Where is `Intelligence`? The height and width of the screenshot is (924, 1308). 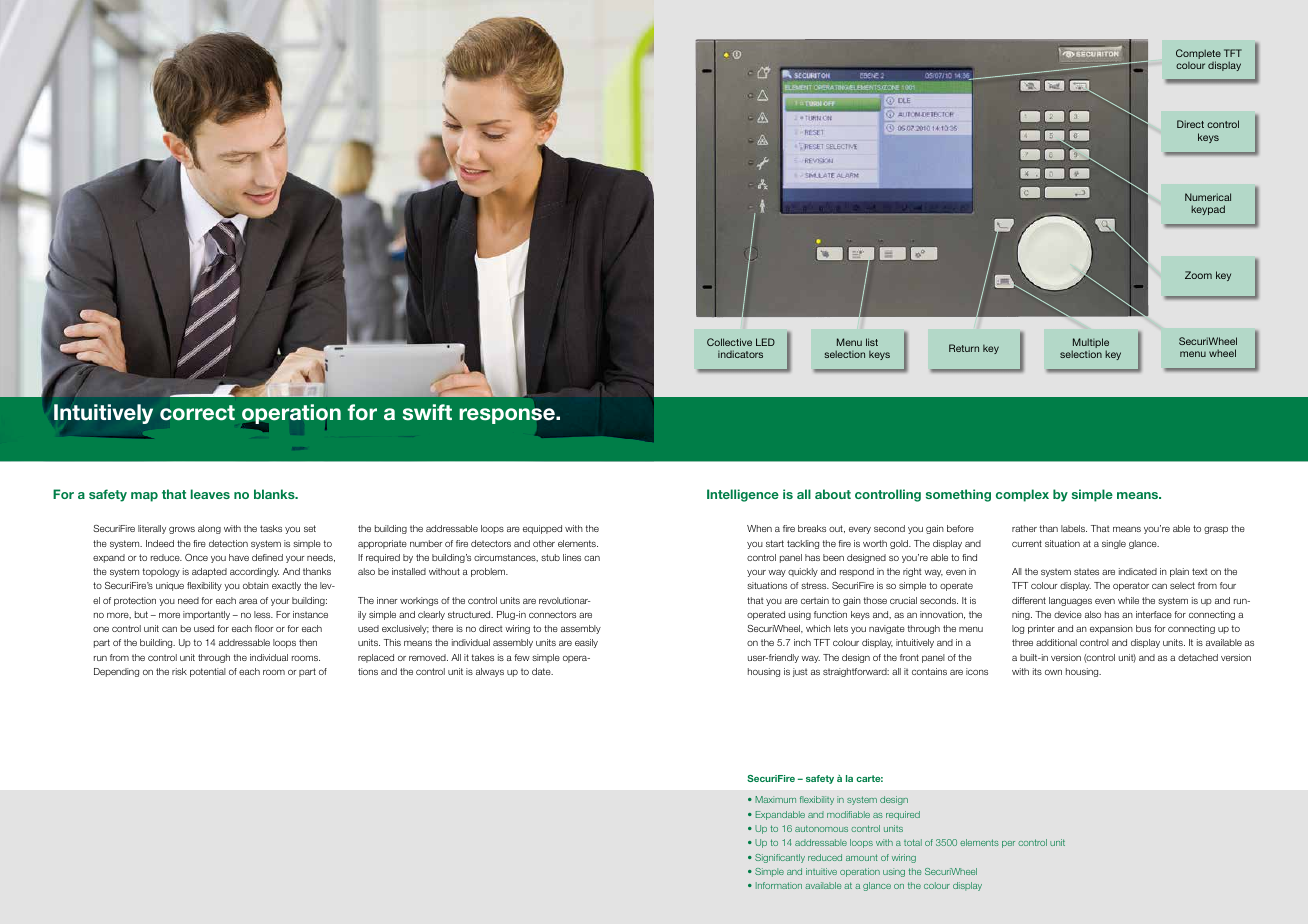 Intelligence is located at coordinates (743, 495).
